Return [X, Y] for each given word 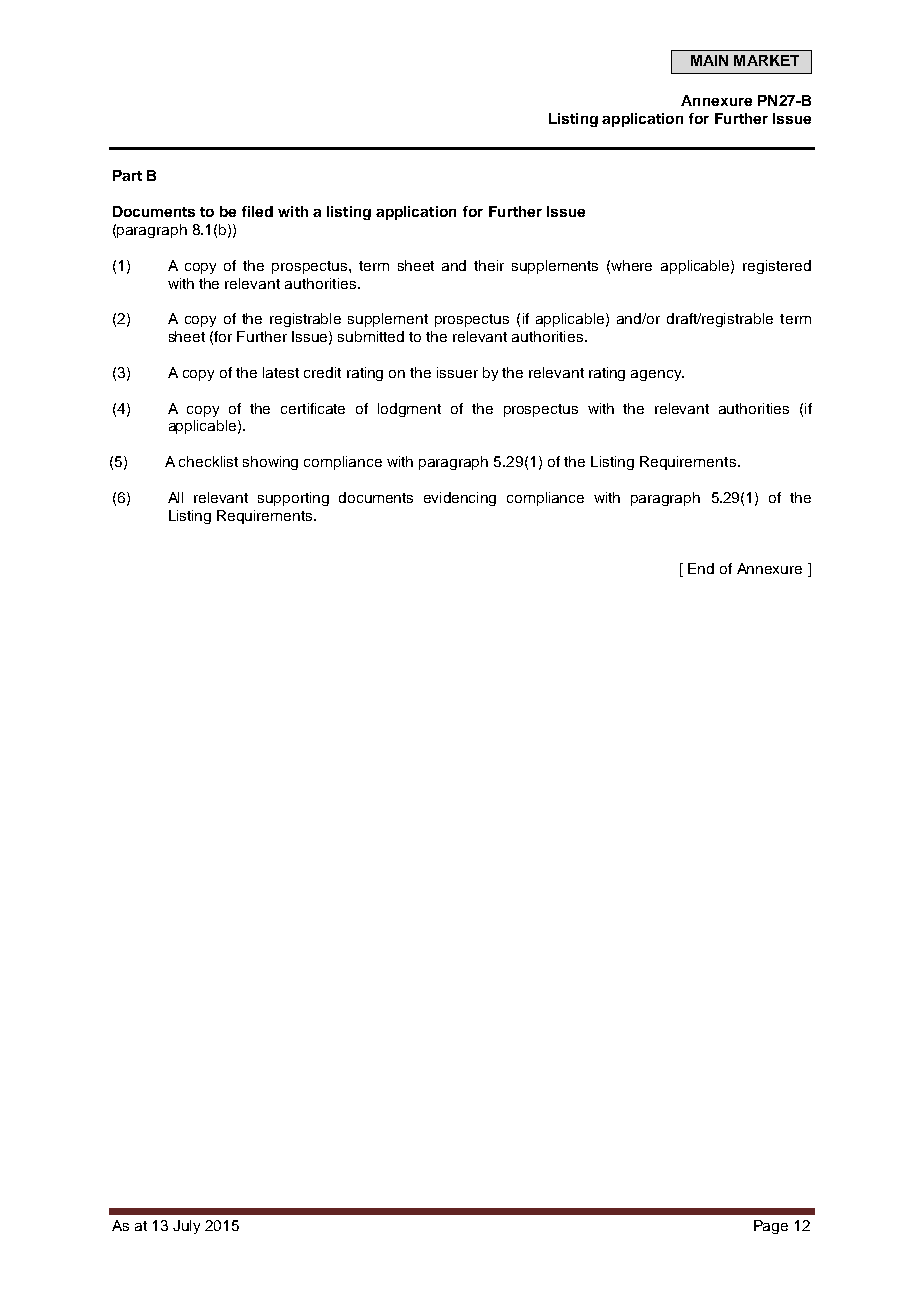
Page [771, 1227]
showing [270, 463]
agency [657, 375]
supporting [293, 499]
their [489, 265]
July [186, 1227]
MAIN [709, 60]
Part [127, 175]
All [175, 497]
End [701, 568]
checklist [208, 461]
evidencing [460, 499]
